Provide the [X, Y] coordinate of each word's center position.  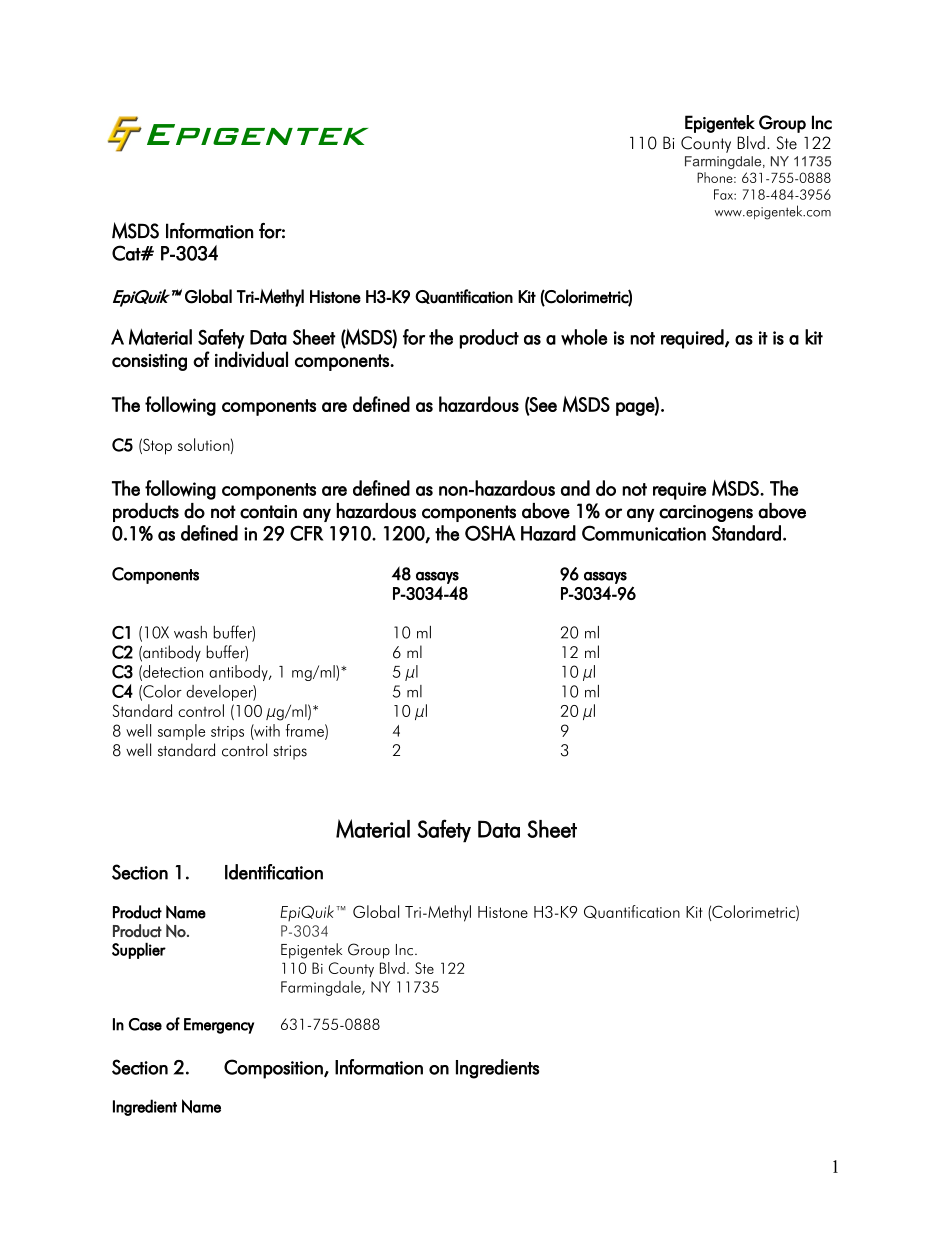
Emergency [219, 1026]
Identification [274, 872]
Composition [274, 1069]
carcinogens [706, 513]
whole [584, 337]
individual [251, 359]
